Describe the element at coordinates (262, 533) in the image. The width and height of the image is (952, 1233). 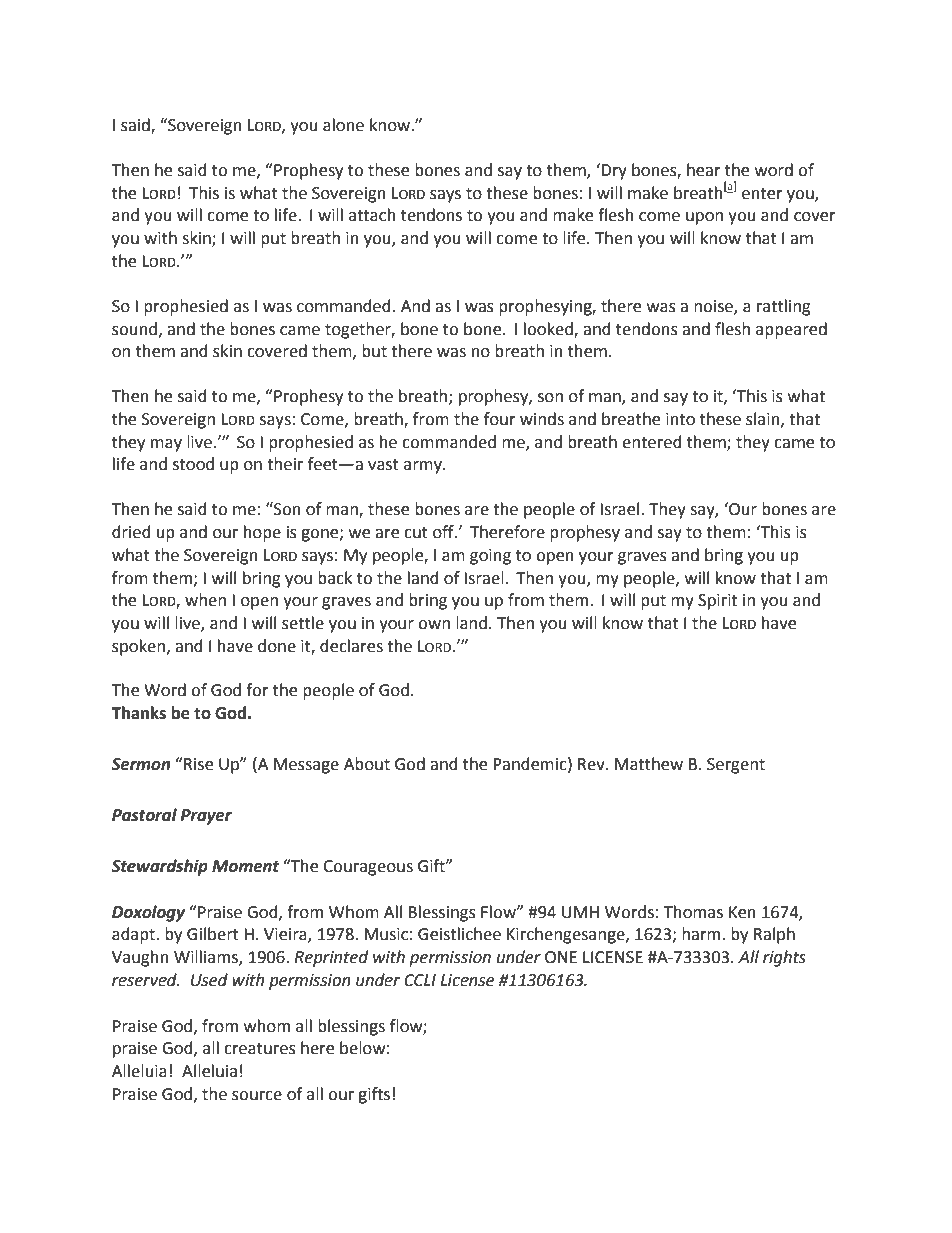
I see `hope` at that location.
